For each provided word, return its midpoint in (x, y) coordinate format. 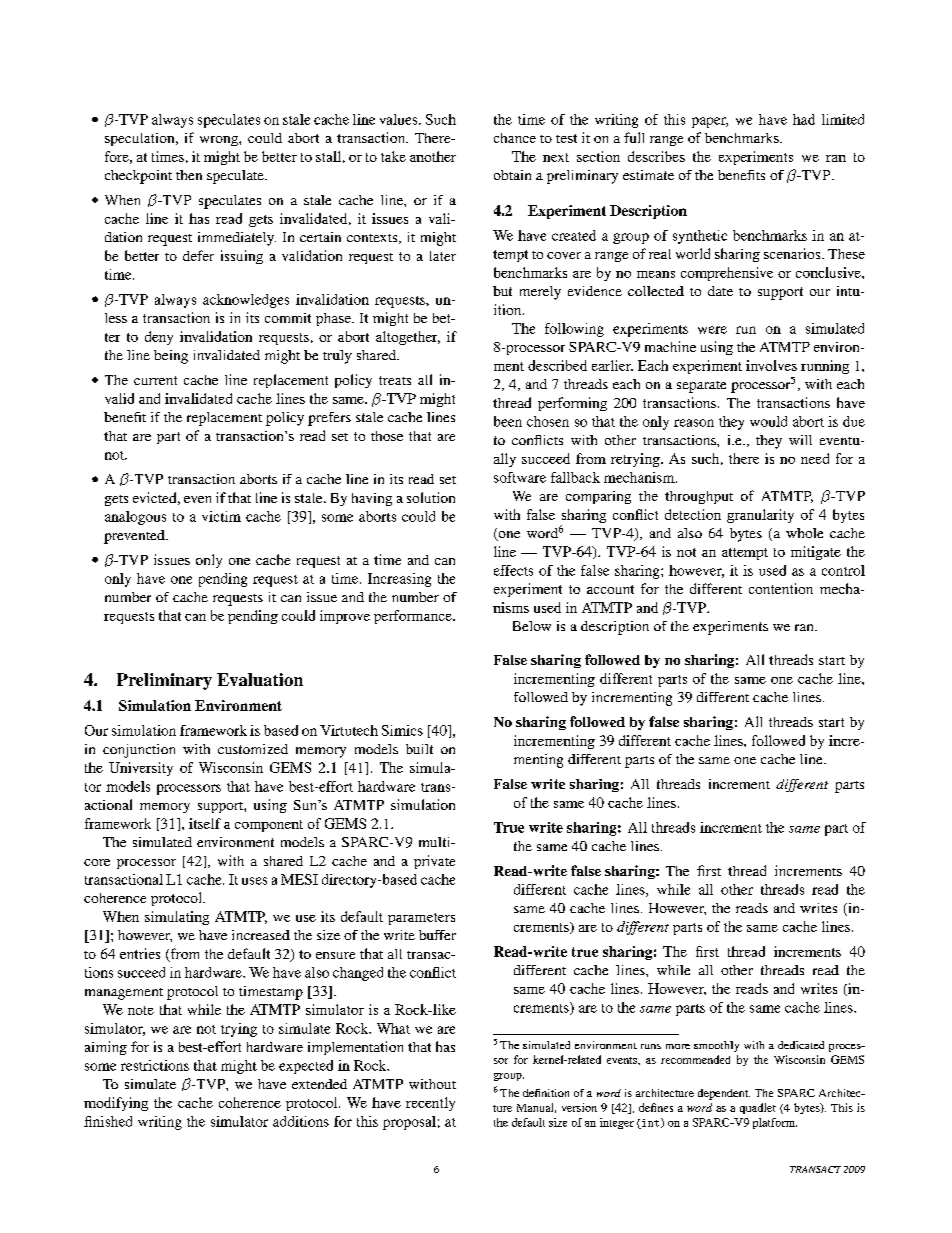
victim (221, 516)
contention (781, 588)
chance (515, 138)
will (800, 440)
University (141, 769)
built (419, 749)
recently (430, 1104)
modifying (116, 1104)
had (804, 119)
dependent (724, 1094)
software (520, 477)
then (189, 175)
